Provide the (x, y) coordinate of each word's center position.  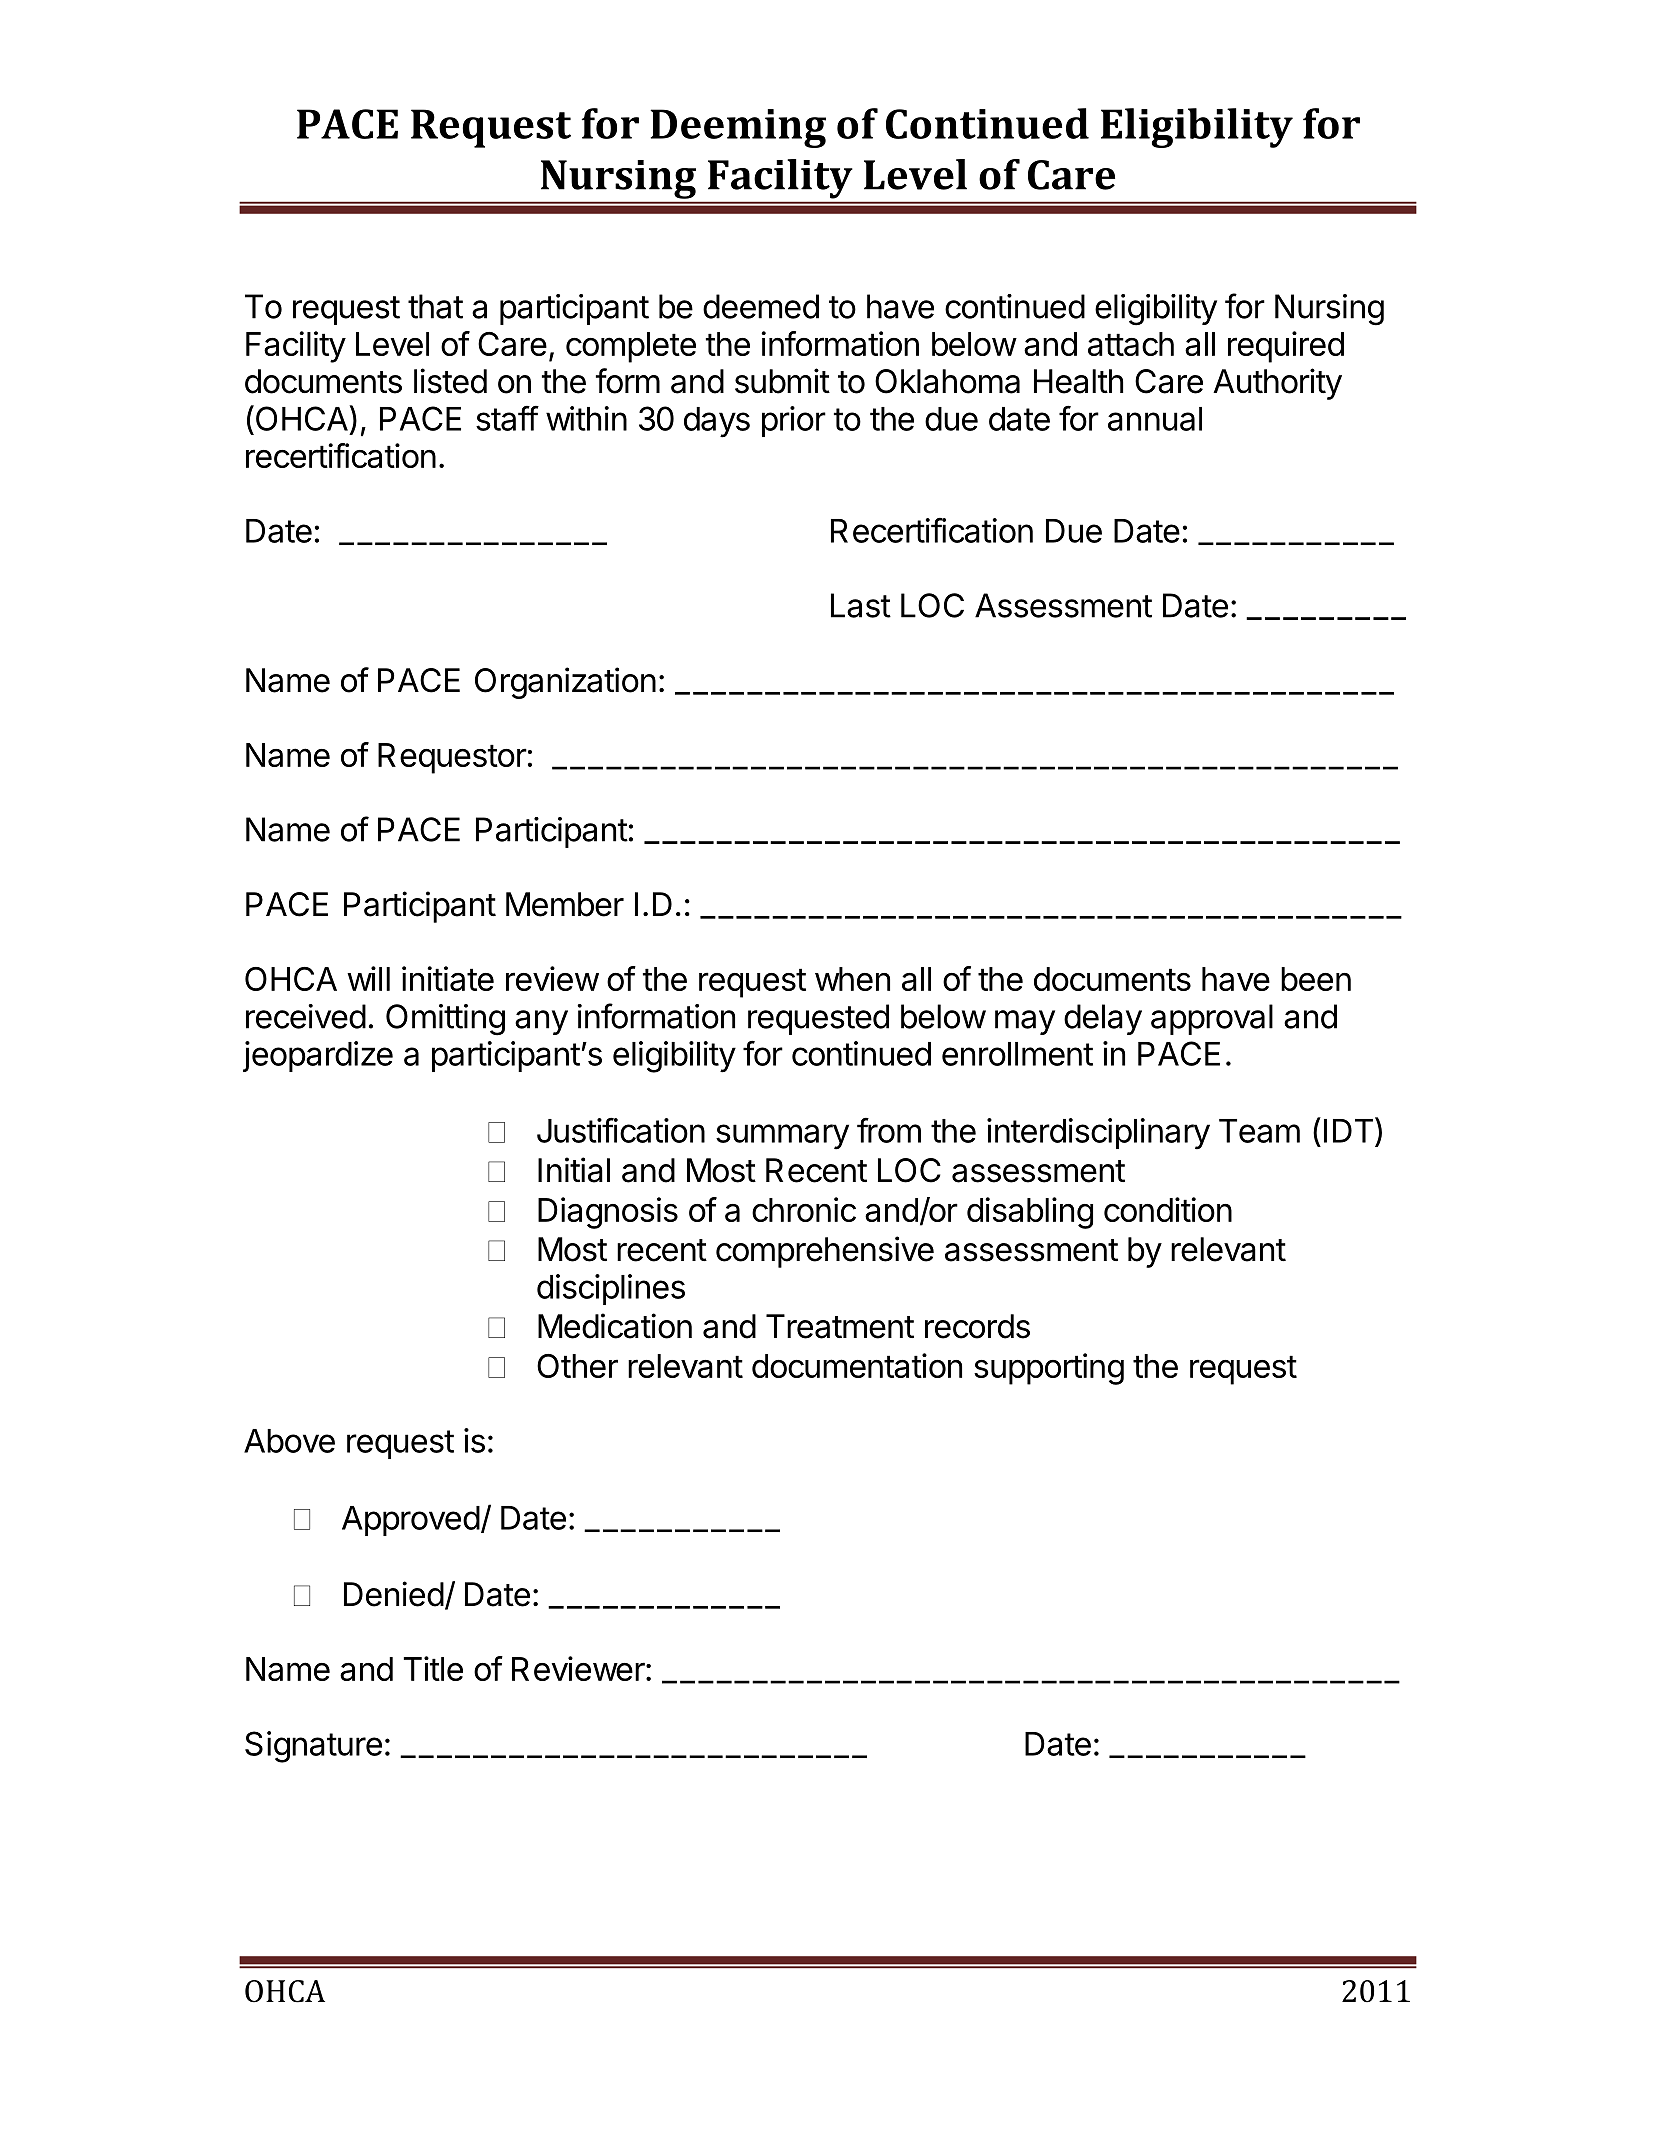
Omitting (445, 1020)
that (435, 306)
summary (782, 1137)
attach (1131, 344)
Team (1259, 1131)
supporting (1049, 1369)
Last (861, 605)
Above (289, 1441)
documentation (857, 1365)
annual (1155, 419)
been (1316, 979)
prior (794, 421)
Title (433, 1668)
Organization (565, 683)
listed (450, 381)
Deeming (738, 128)
